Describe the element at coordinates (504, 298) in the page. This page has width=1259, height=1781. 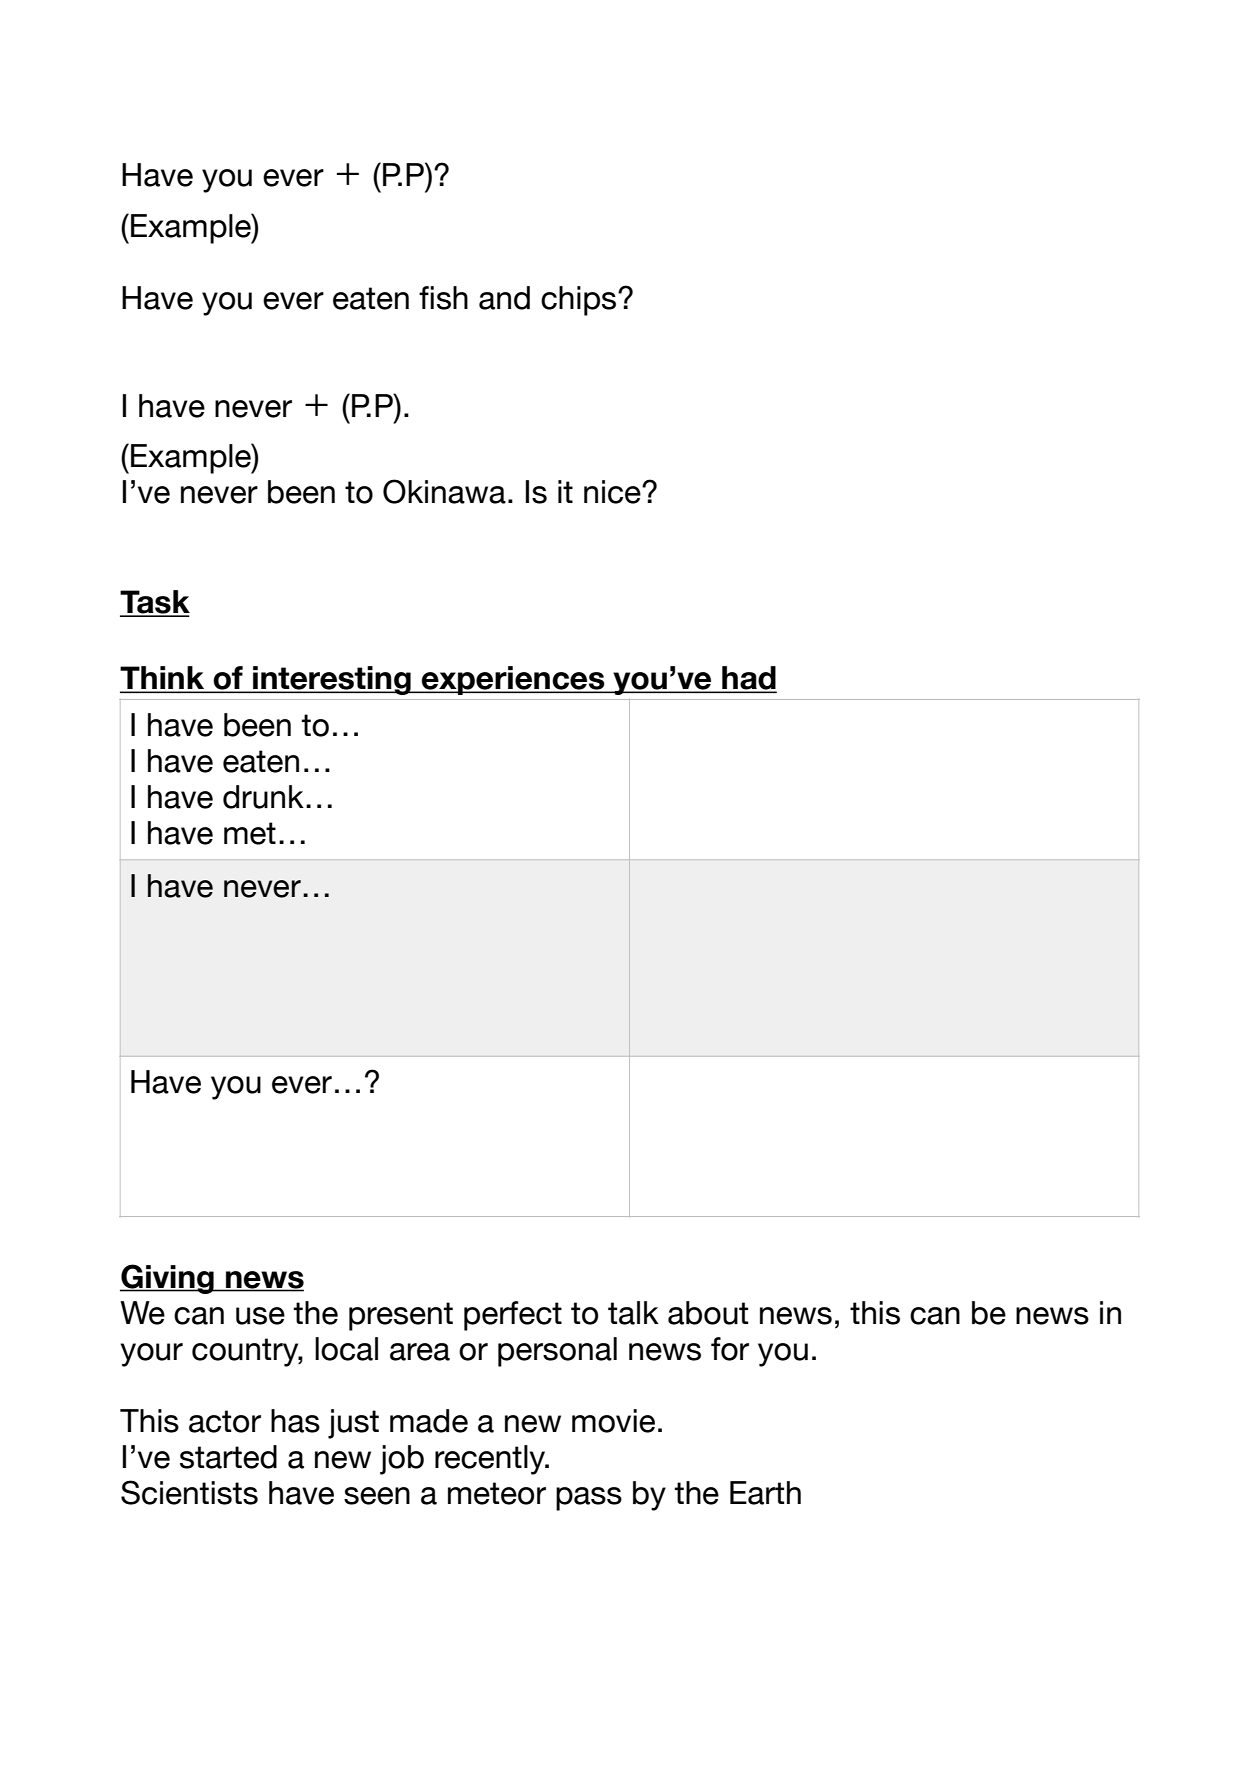
I see `and` at that location.
